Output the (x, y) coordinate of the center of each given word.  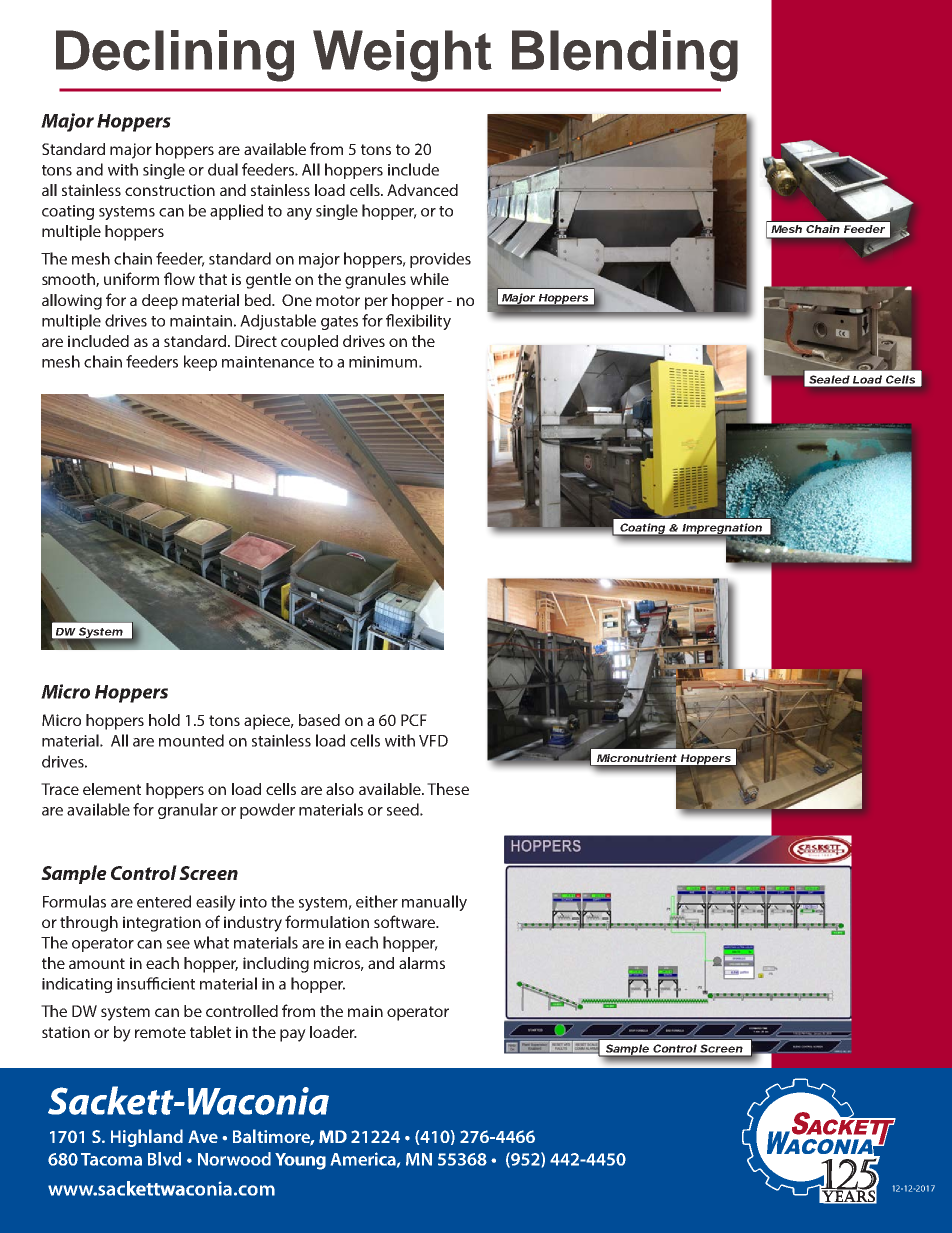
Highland (147, 1138)
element (112, 789)
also (340, 789)
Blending (625, 56)
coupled (309, 343)
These (448, 789)
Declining (175, 56)
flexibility (418, 322)
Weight (402, 56)
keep (200, 363)
